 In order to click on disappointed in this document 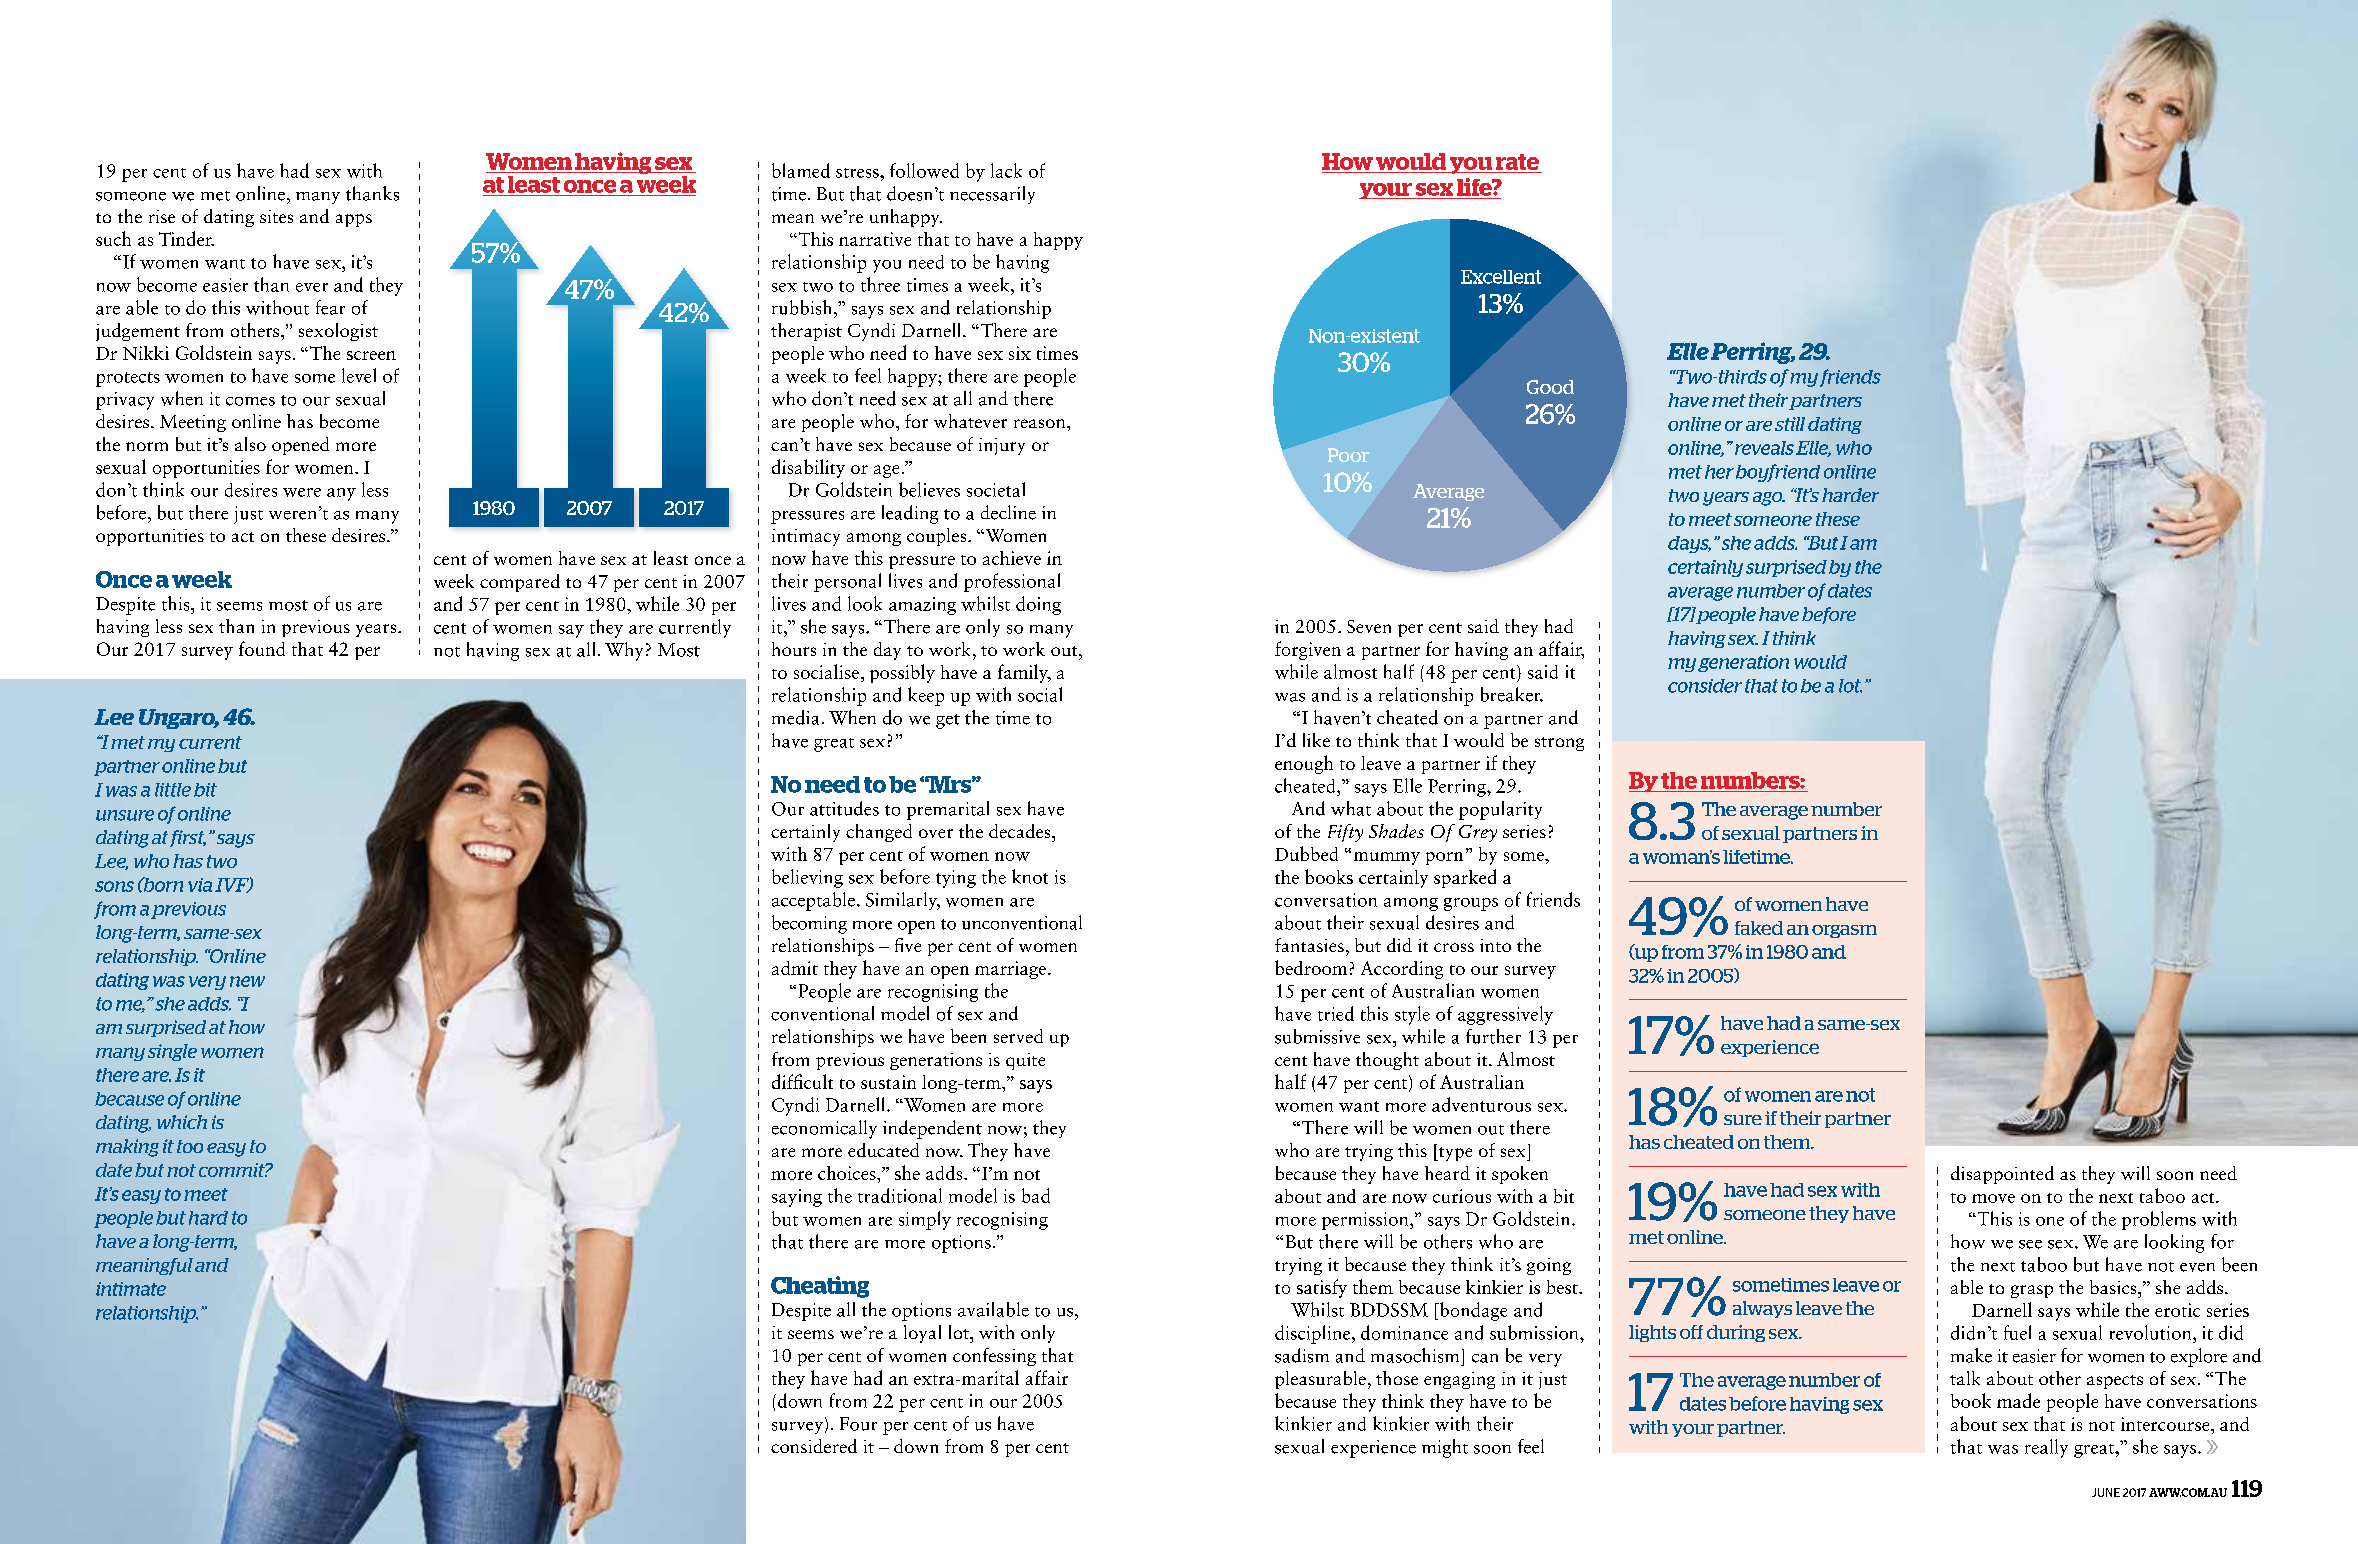, I will do `click(2002, 1175)`.
